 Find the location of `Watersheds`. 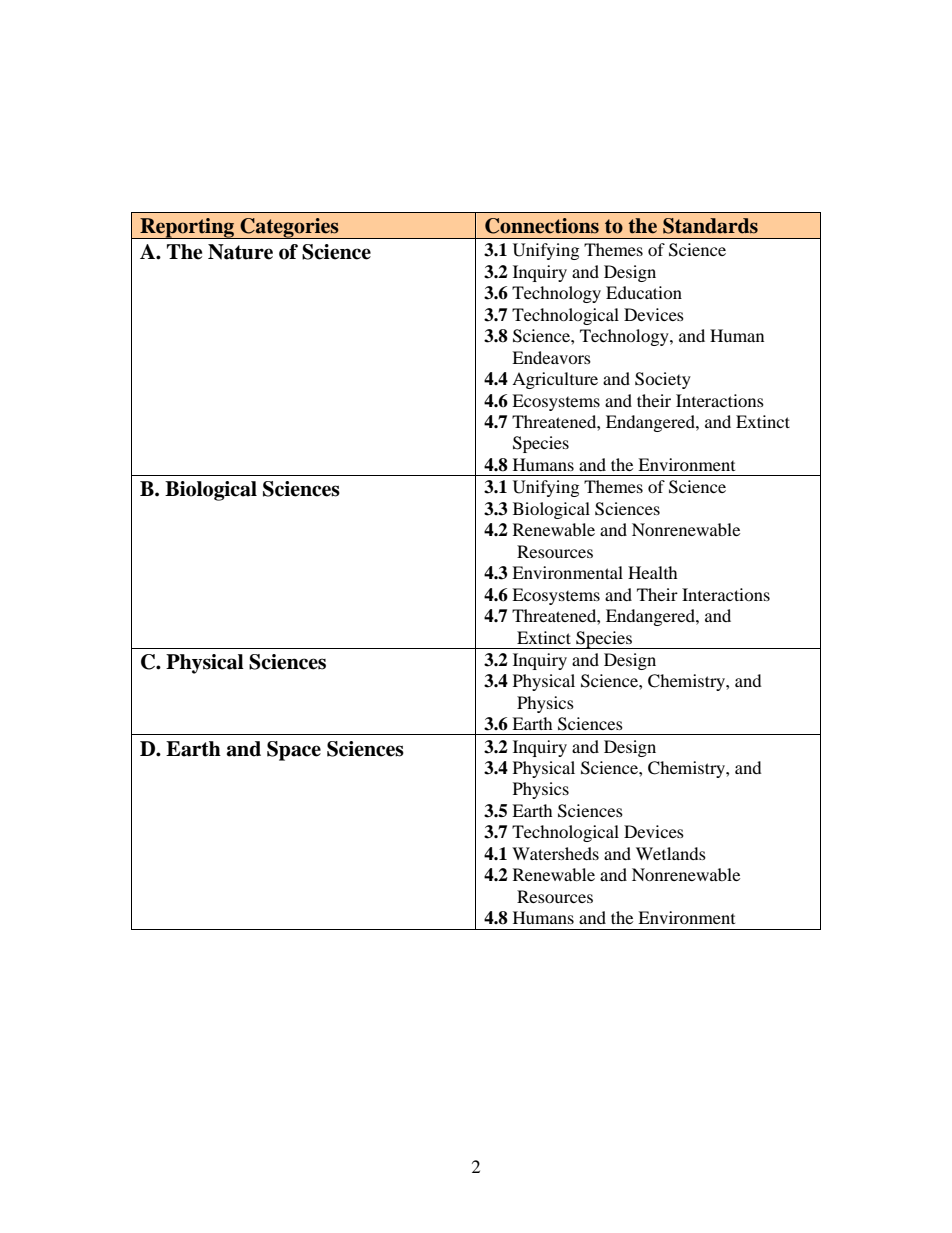

Watersheds is located at coordinates (555, 853).
